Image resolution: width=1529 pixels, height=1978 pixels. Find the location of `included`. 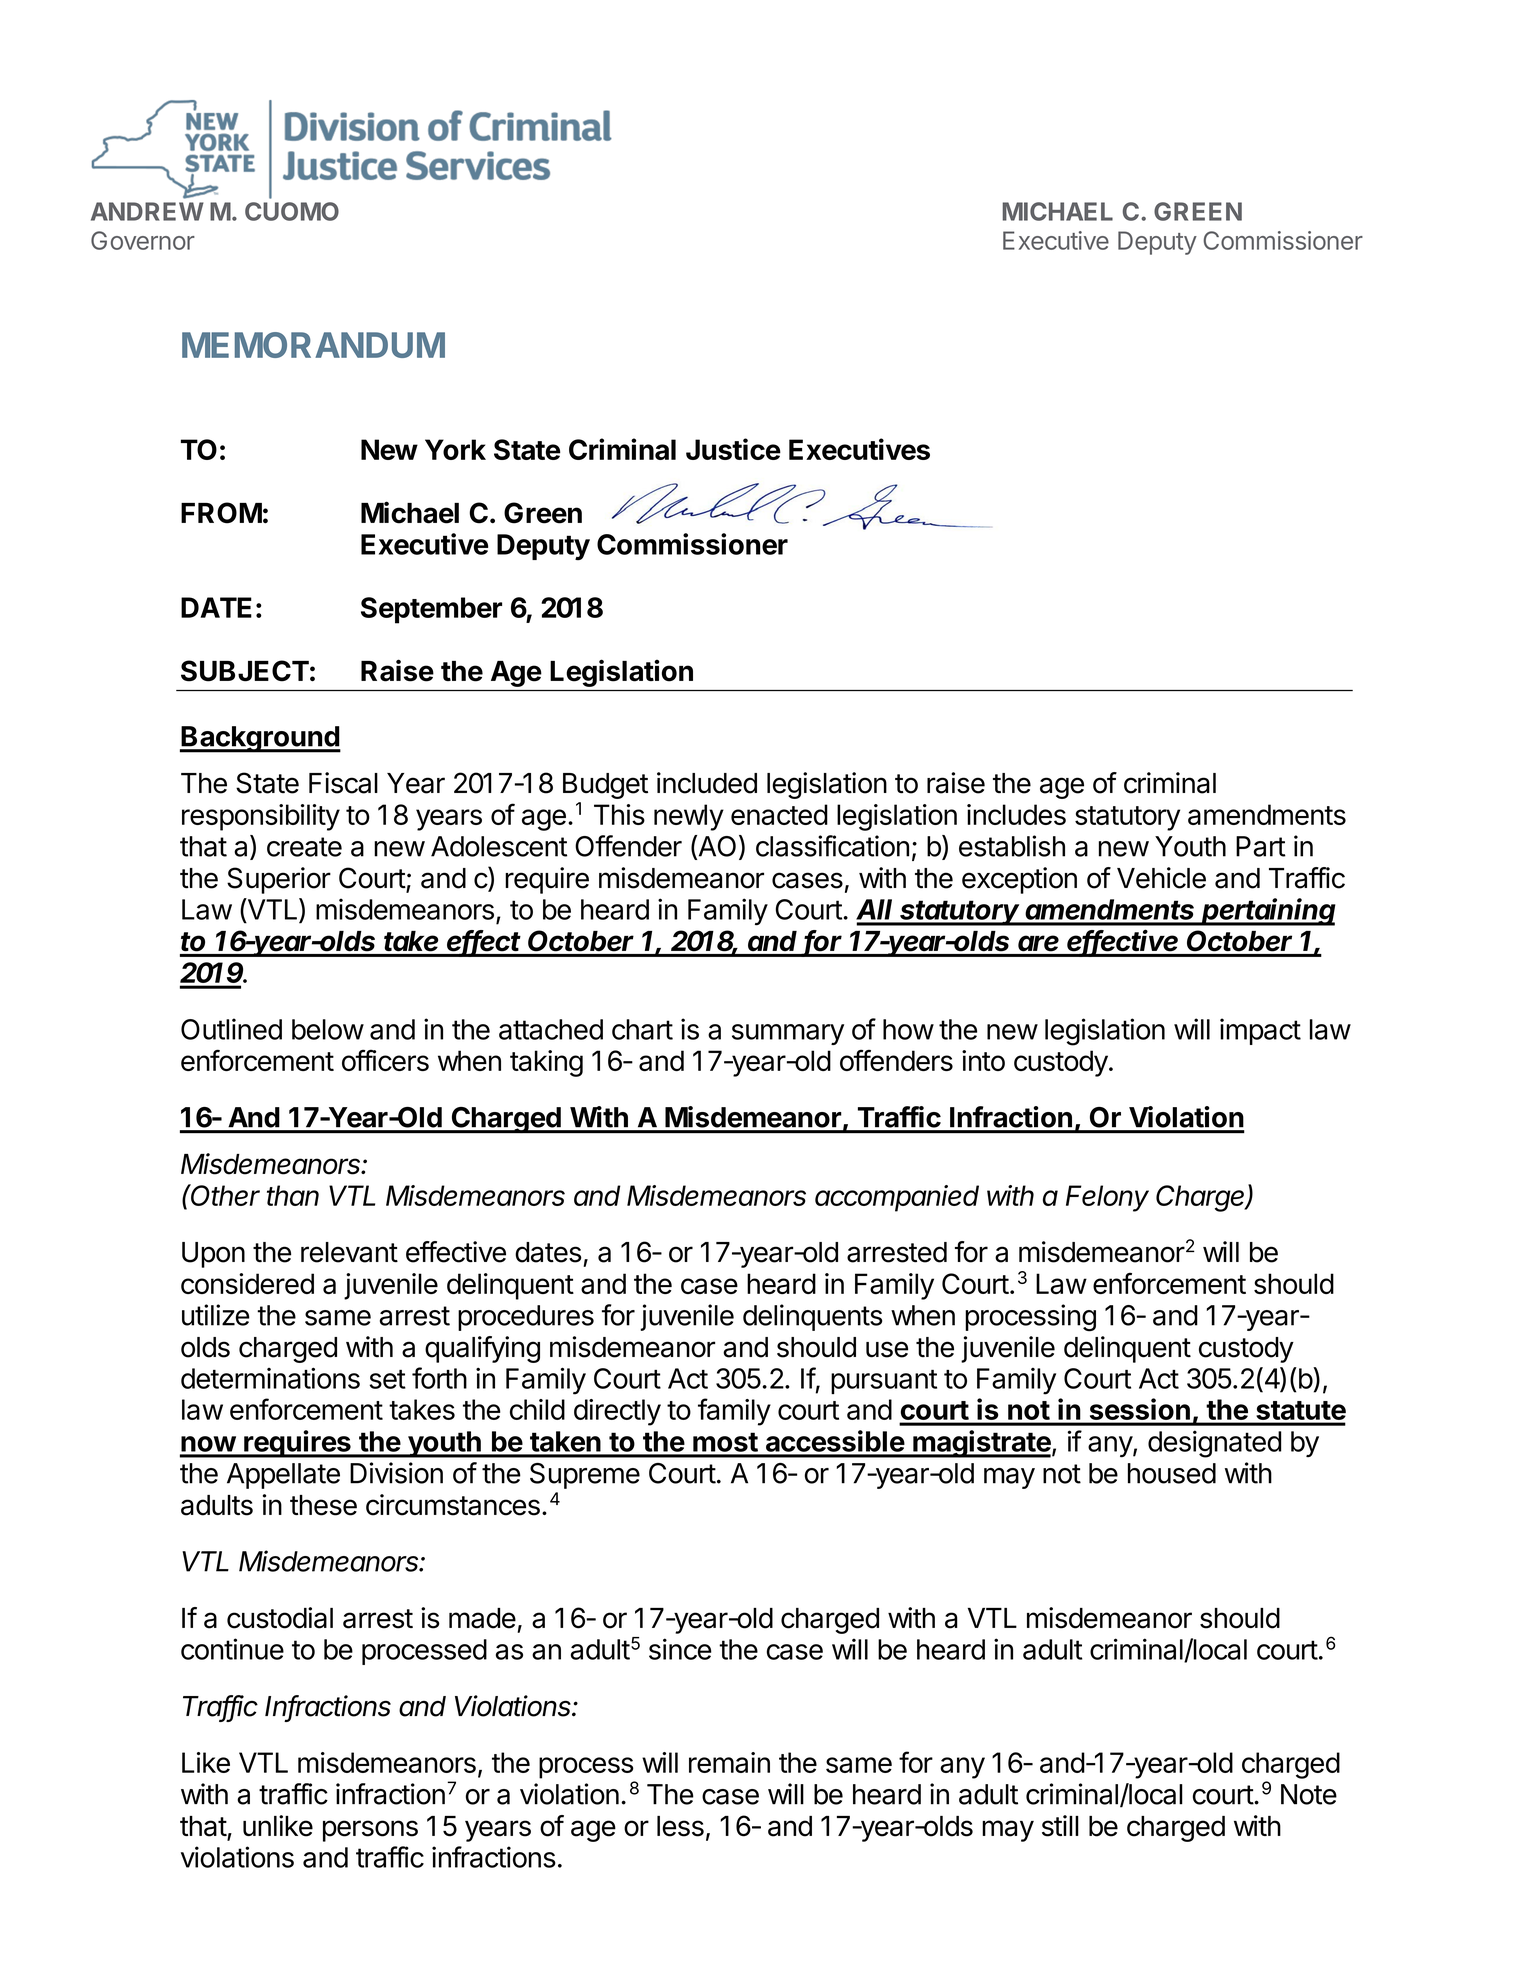

included is located at coordinates (707, 783).
